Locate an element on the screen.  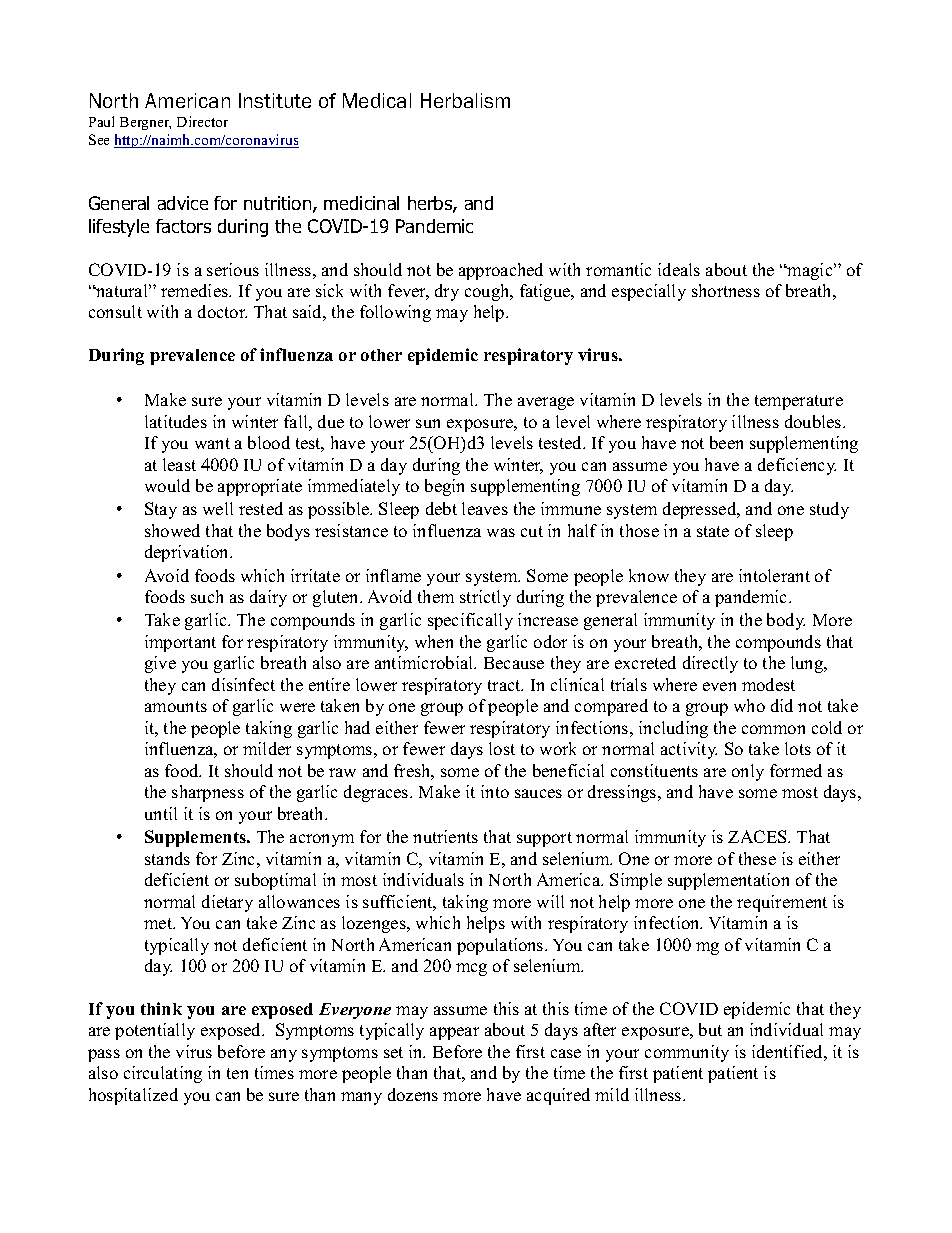
Director is located at coordinates (202, 121).
